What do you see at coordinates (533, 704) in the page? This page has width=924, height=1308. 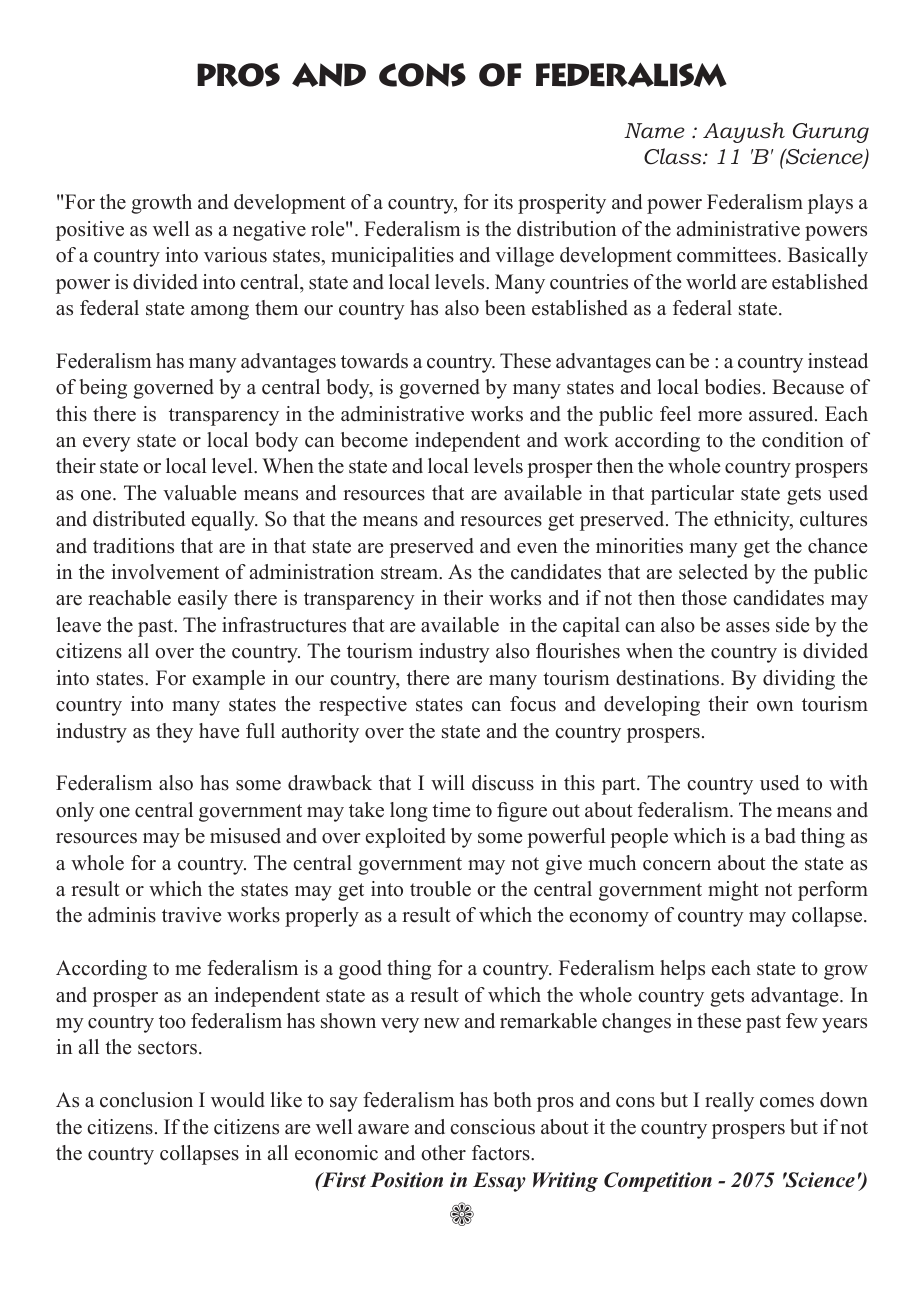 I see `focus` at bounding box center [533, 704].
